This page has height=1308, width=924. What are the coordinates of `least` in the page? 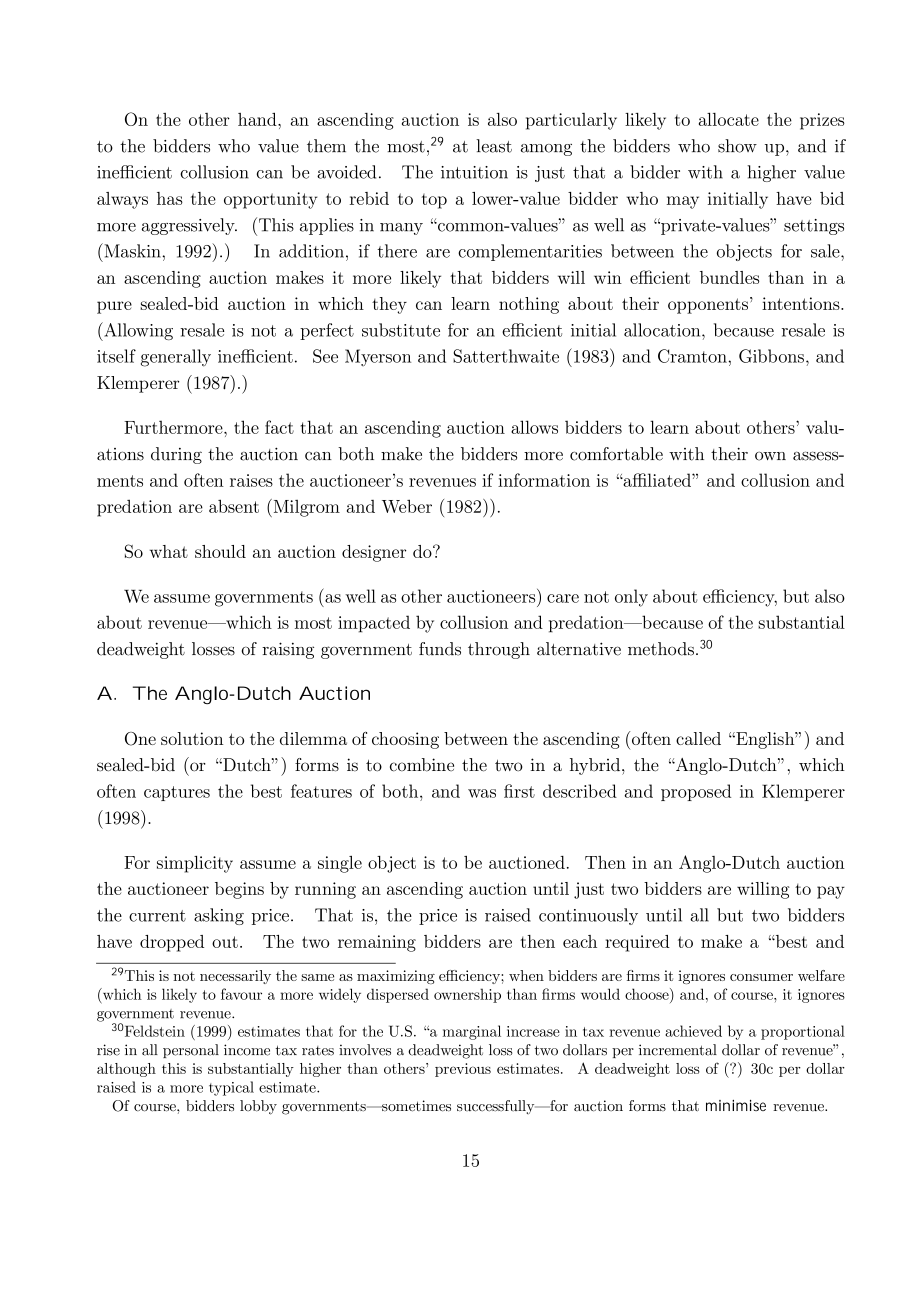 It's located at (494, 146).
